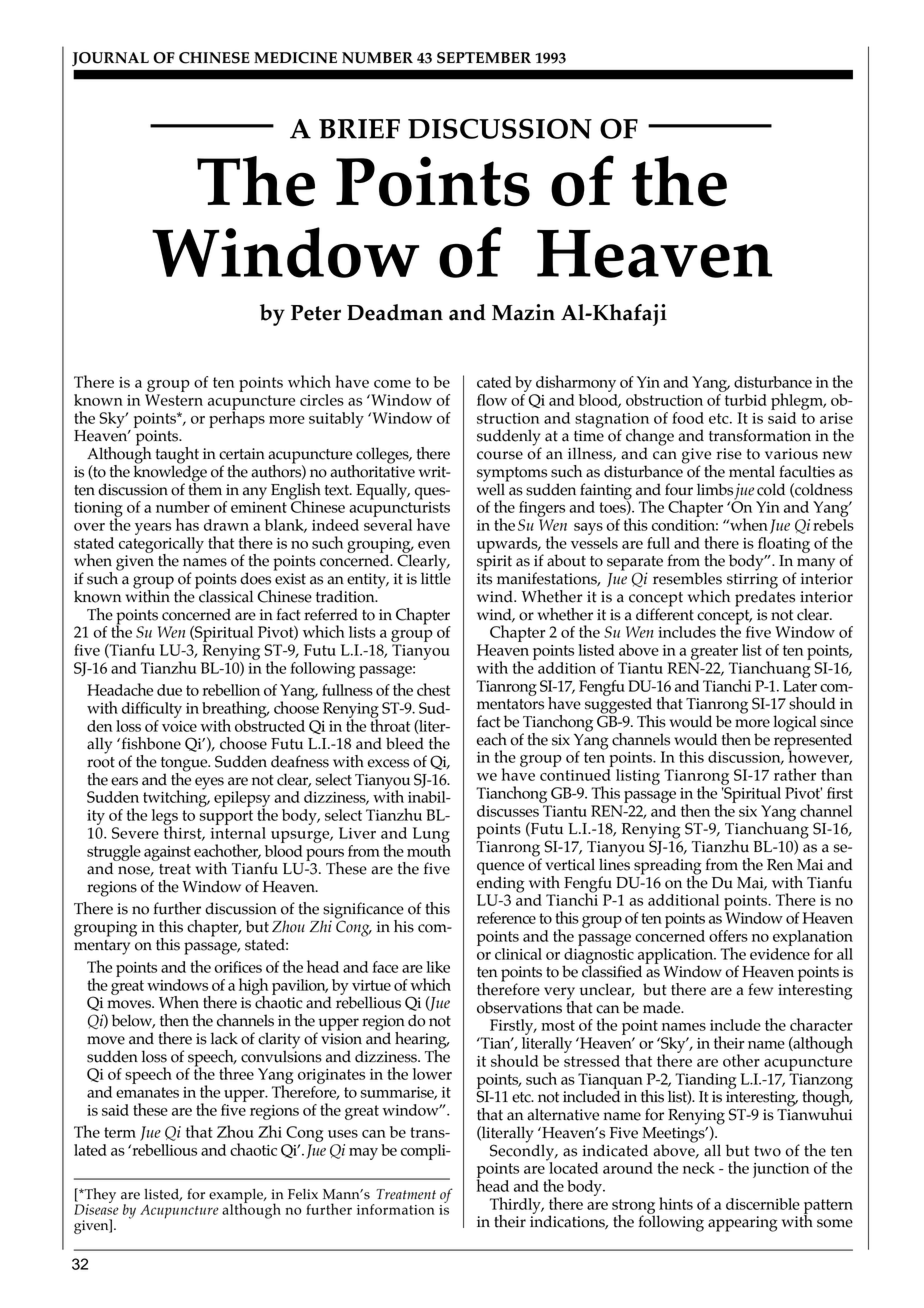  What do you see at coordinates (523, 312) in the page?
I see `Mazin` at bounding box center [523, 312].
